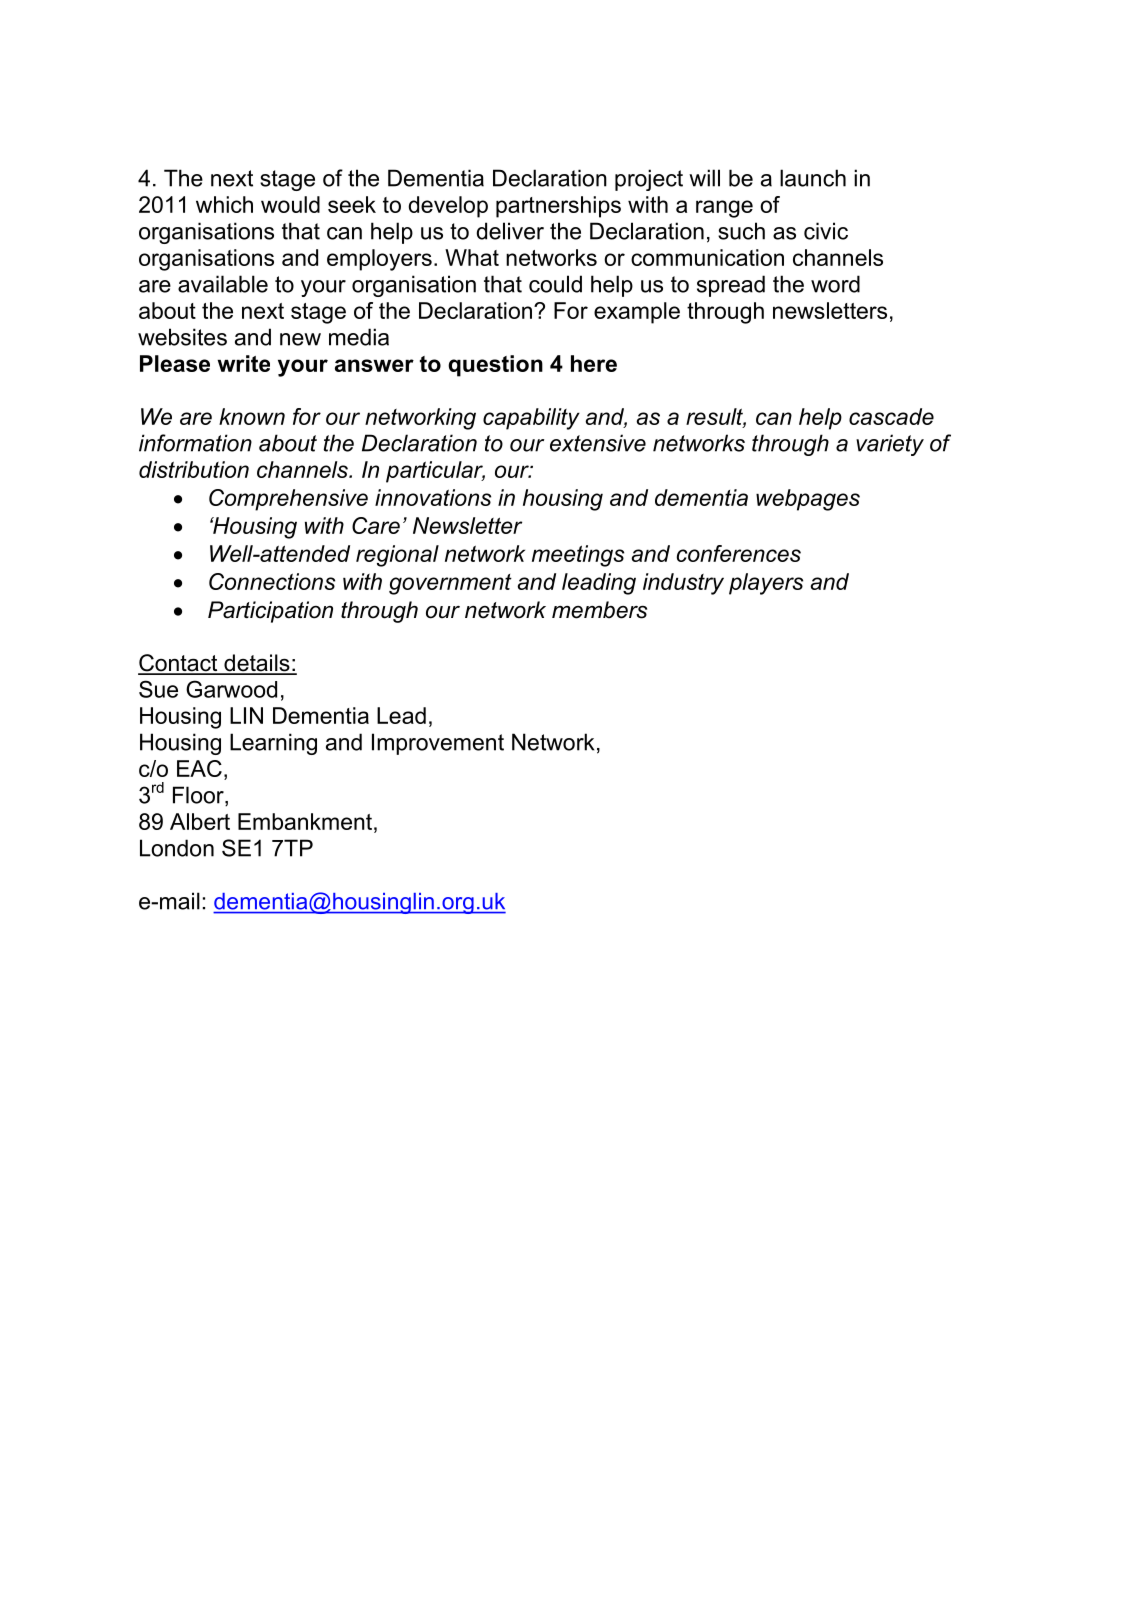 The image size is (1142, 1616). What do you see at coordinates (200, 821) in the screenshot?
I see `Albert` at bounding box center [200, 821].
